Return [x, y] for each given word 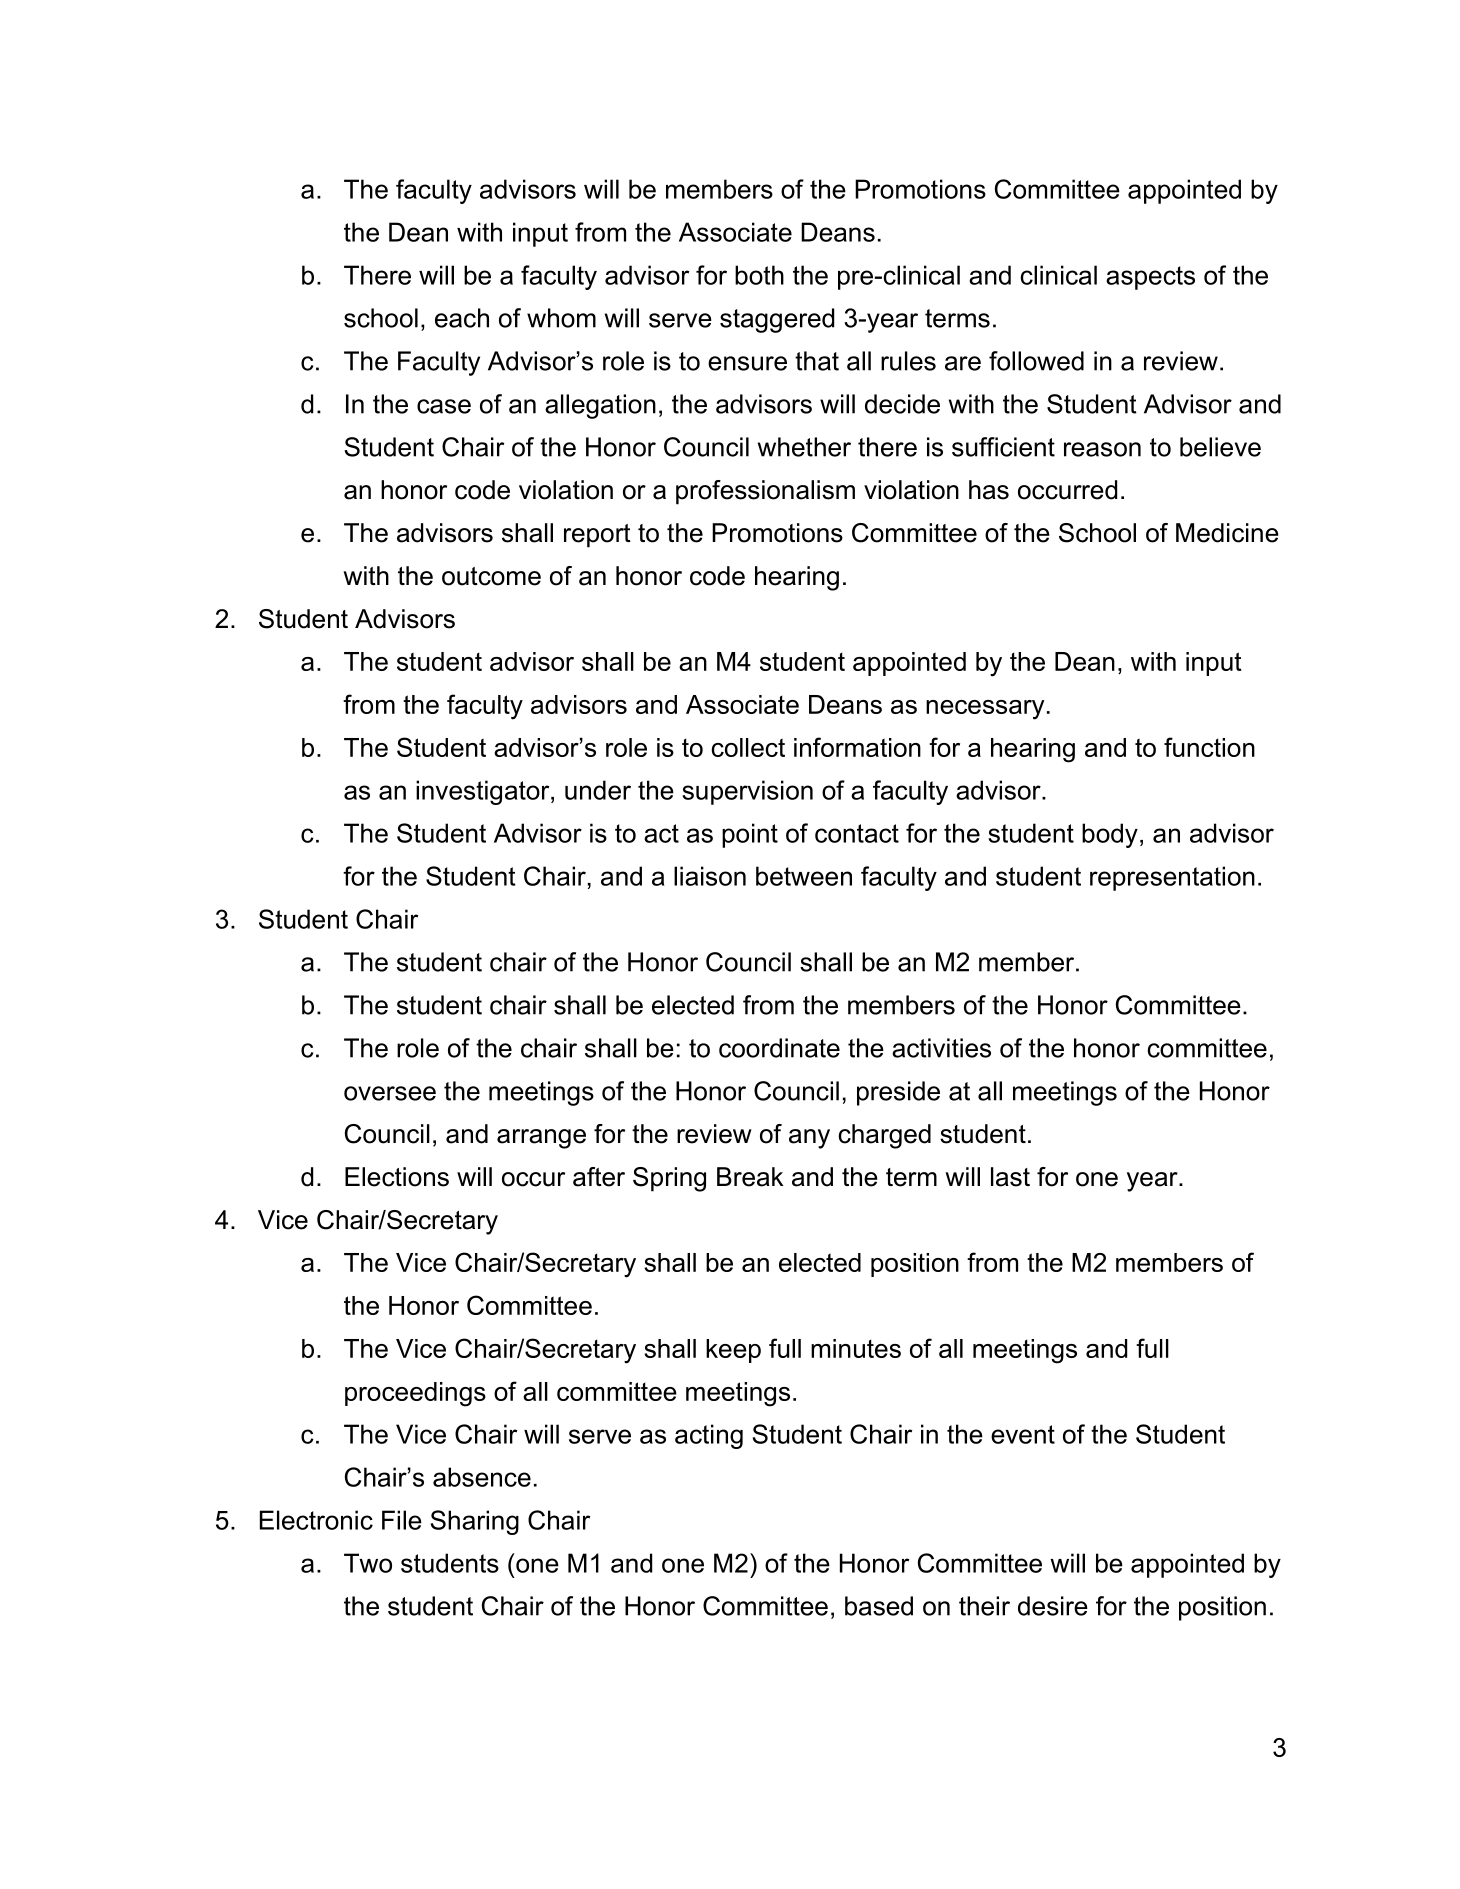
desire [1053, 1606]
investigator [484, 792]
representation [1172, 878]
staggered [777, 320]
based [879, 1606]
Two [368, 1563]
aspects [1150, 278]
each [462, 318]
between [804, 876]
